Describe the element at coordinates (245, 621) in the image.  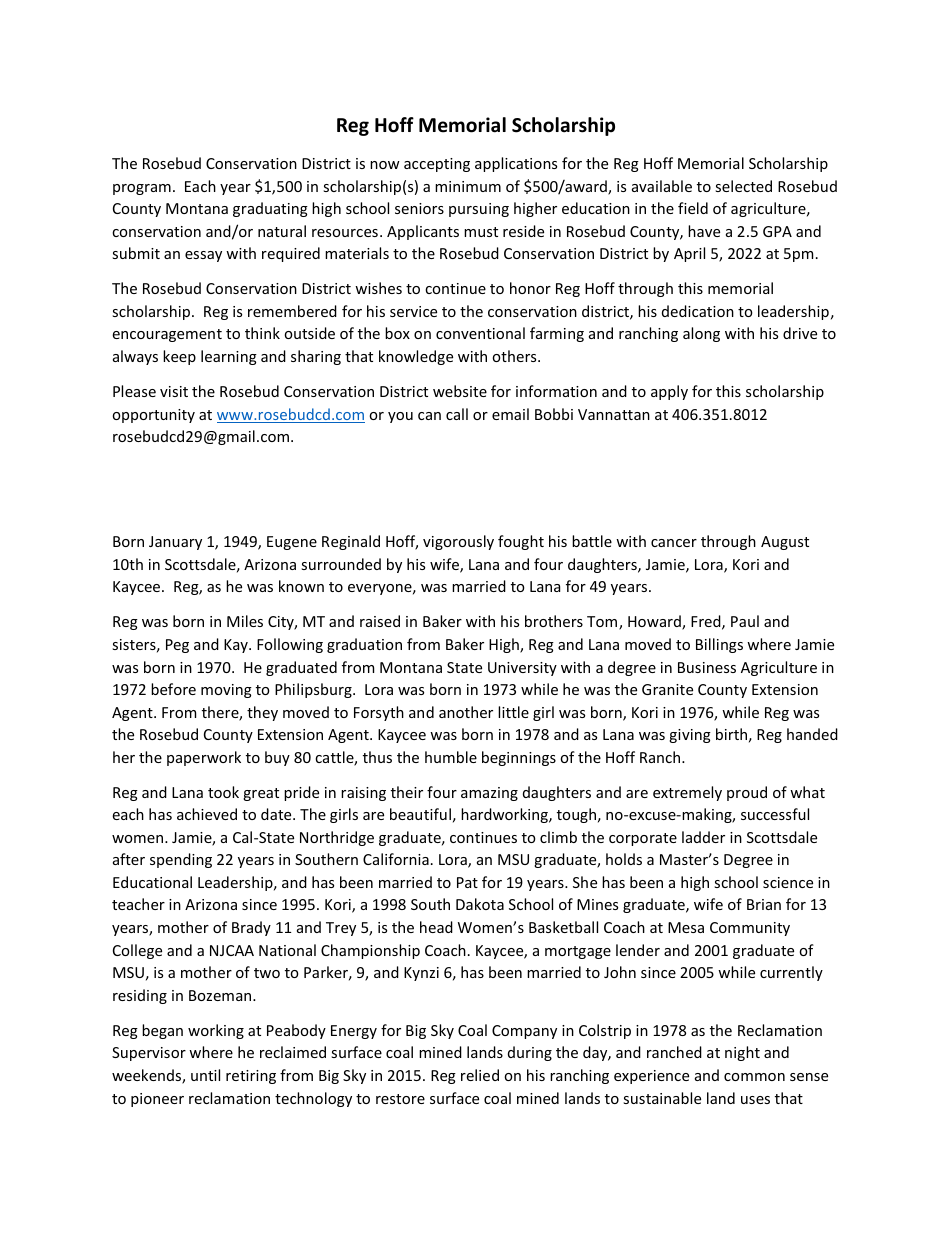
I see `Miles` at that location.
